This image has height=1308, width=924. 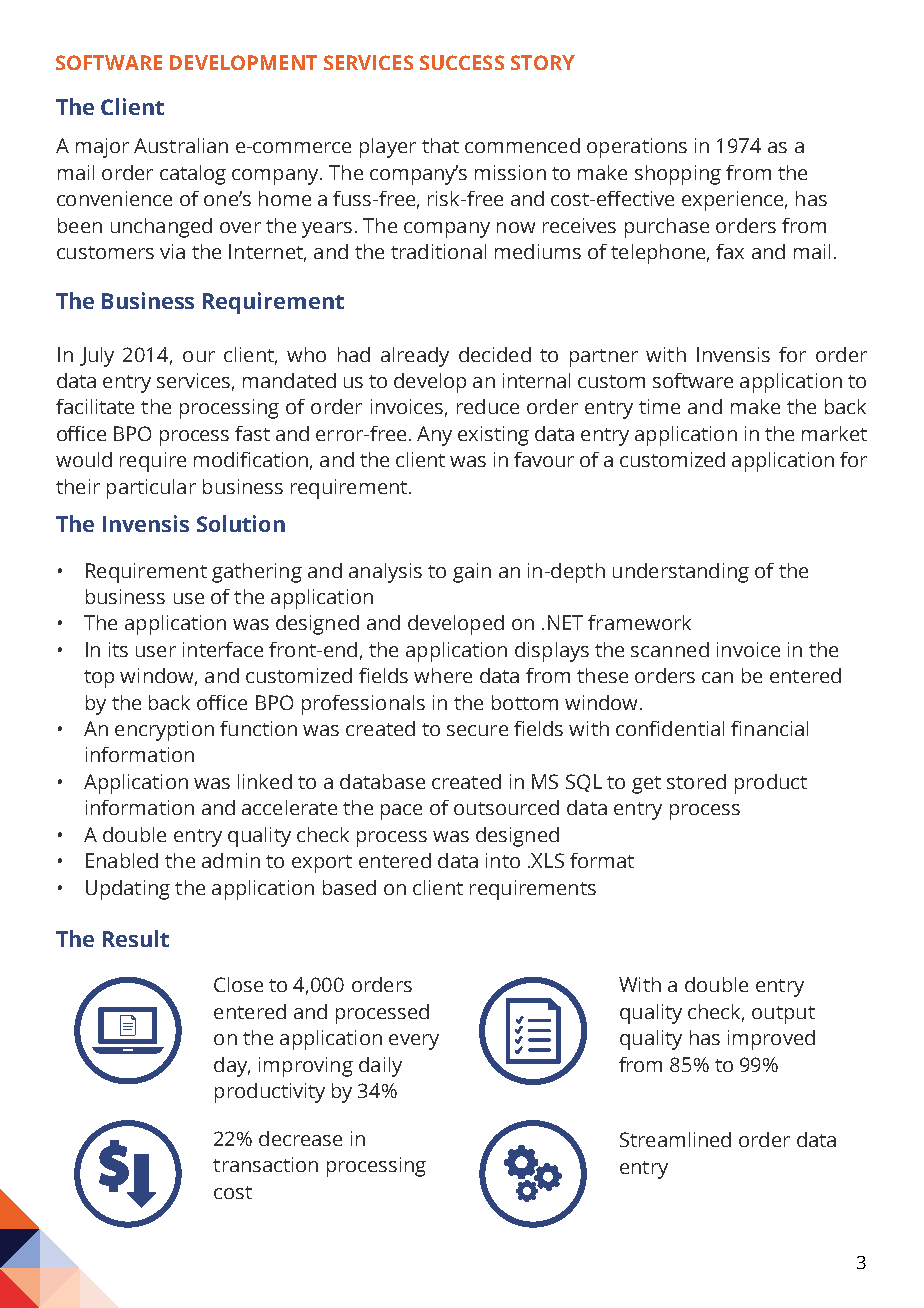 I want to click on outsourced, so click(x=506, y=807).
